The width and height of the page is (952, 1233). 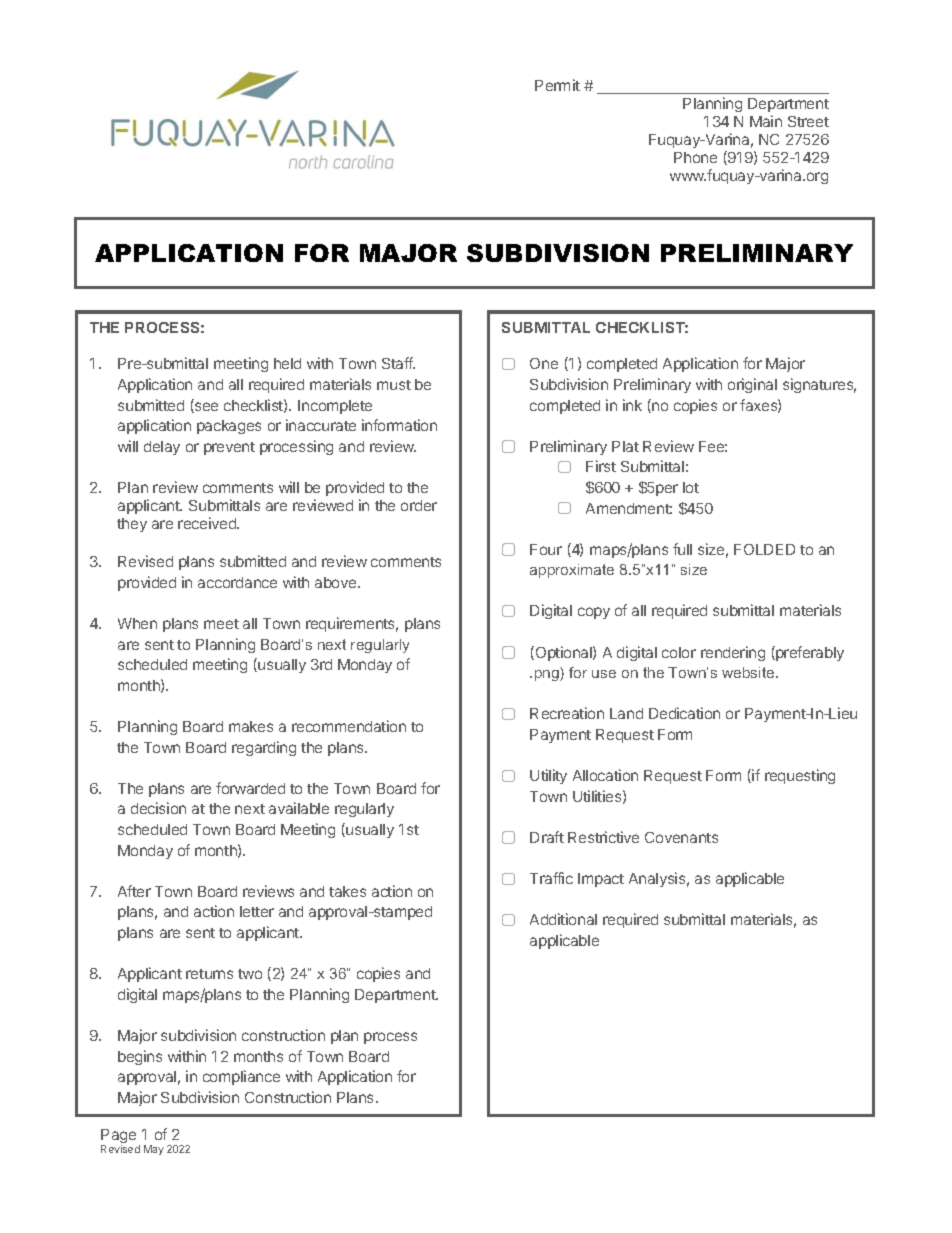 I want to click on packages, so click(x=229, y=427).
